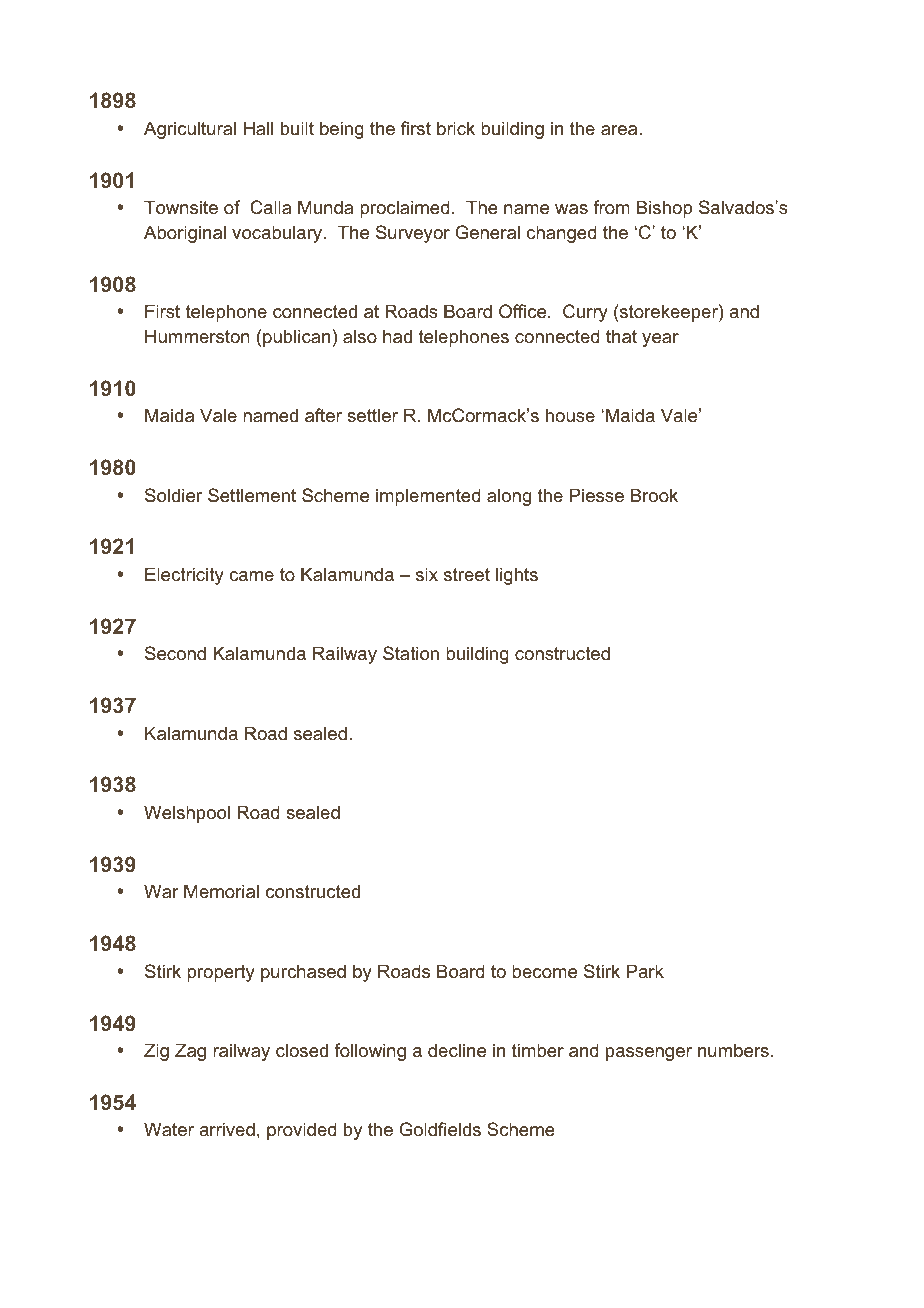 The image size is (924, 1308). What do you see at coordinates (645, 971) in the screenshot?
I see `Park` at bounding box center [645, 971].
